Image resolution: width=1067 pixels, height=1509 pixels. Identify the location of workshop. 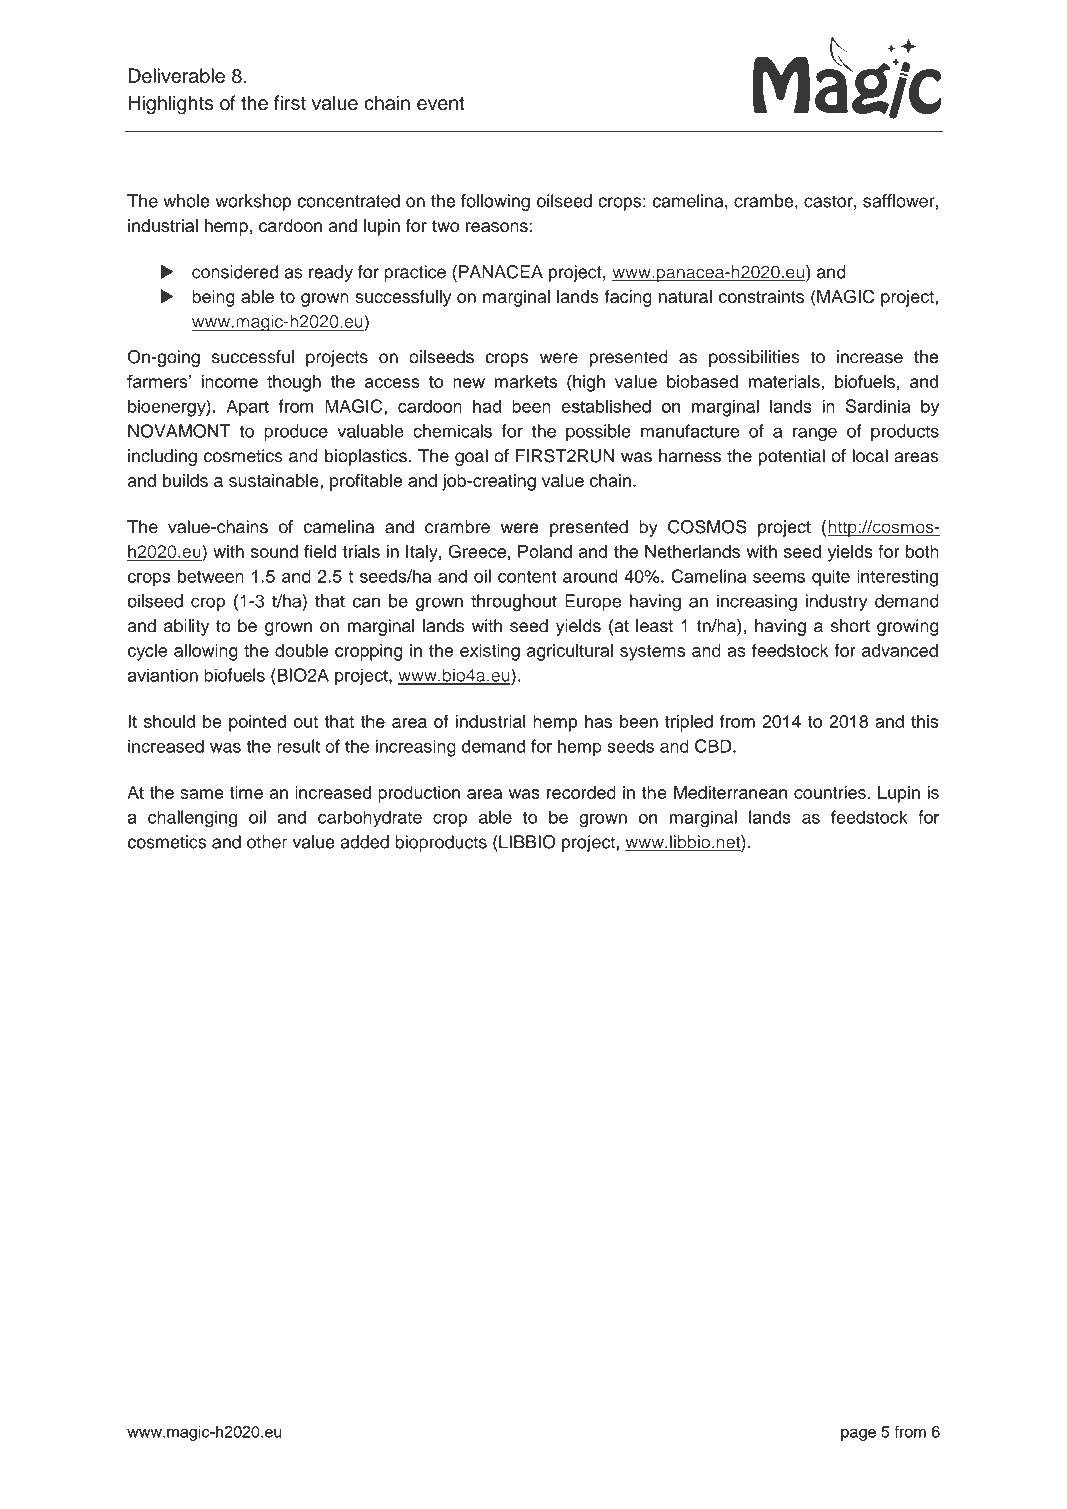
(253, 202).
